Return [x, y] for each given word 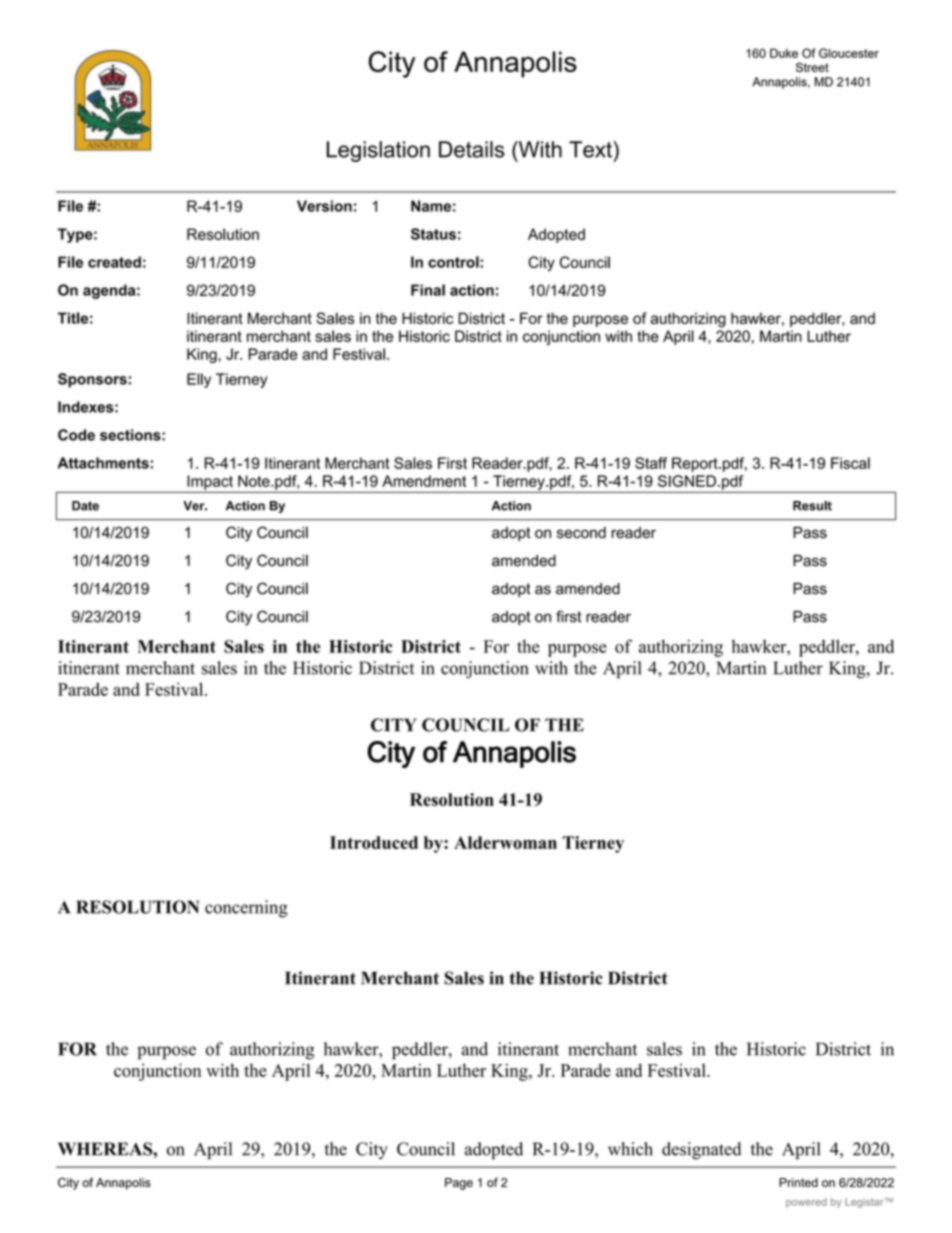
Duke [784, 53]
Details [472, 149]
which [630, 1149]
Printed [798, 1182]
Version [324, 206]
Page [459, 1184]
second [581, 533]
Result [812, 506]
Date [85, 506]
